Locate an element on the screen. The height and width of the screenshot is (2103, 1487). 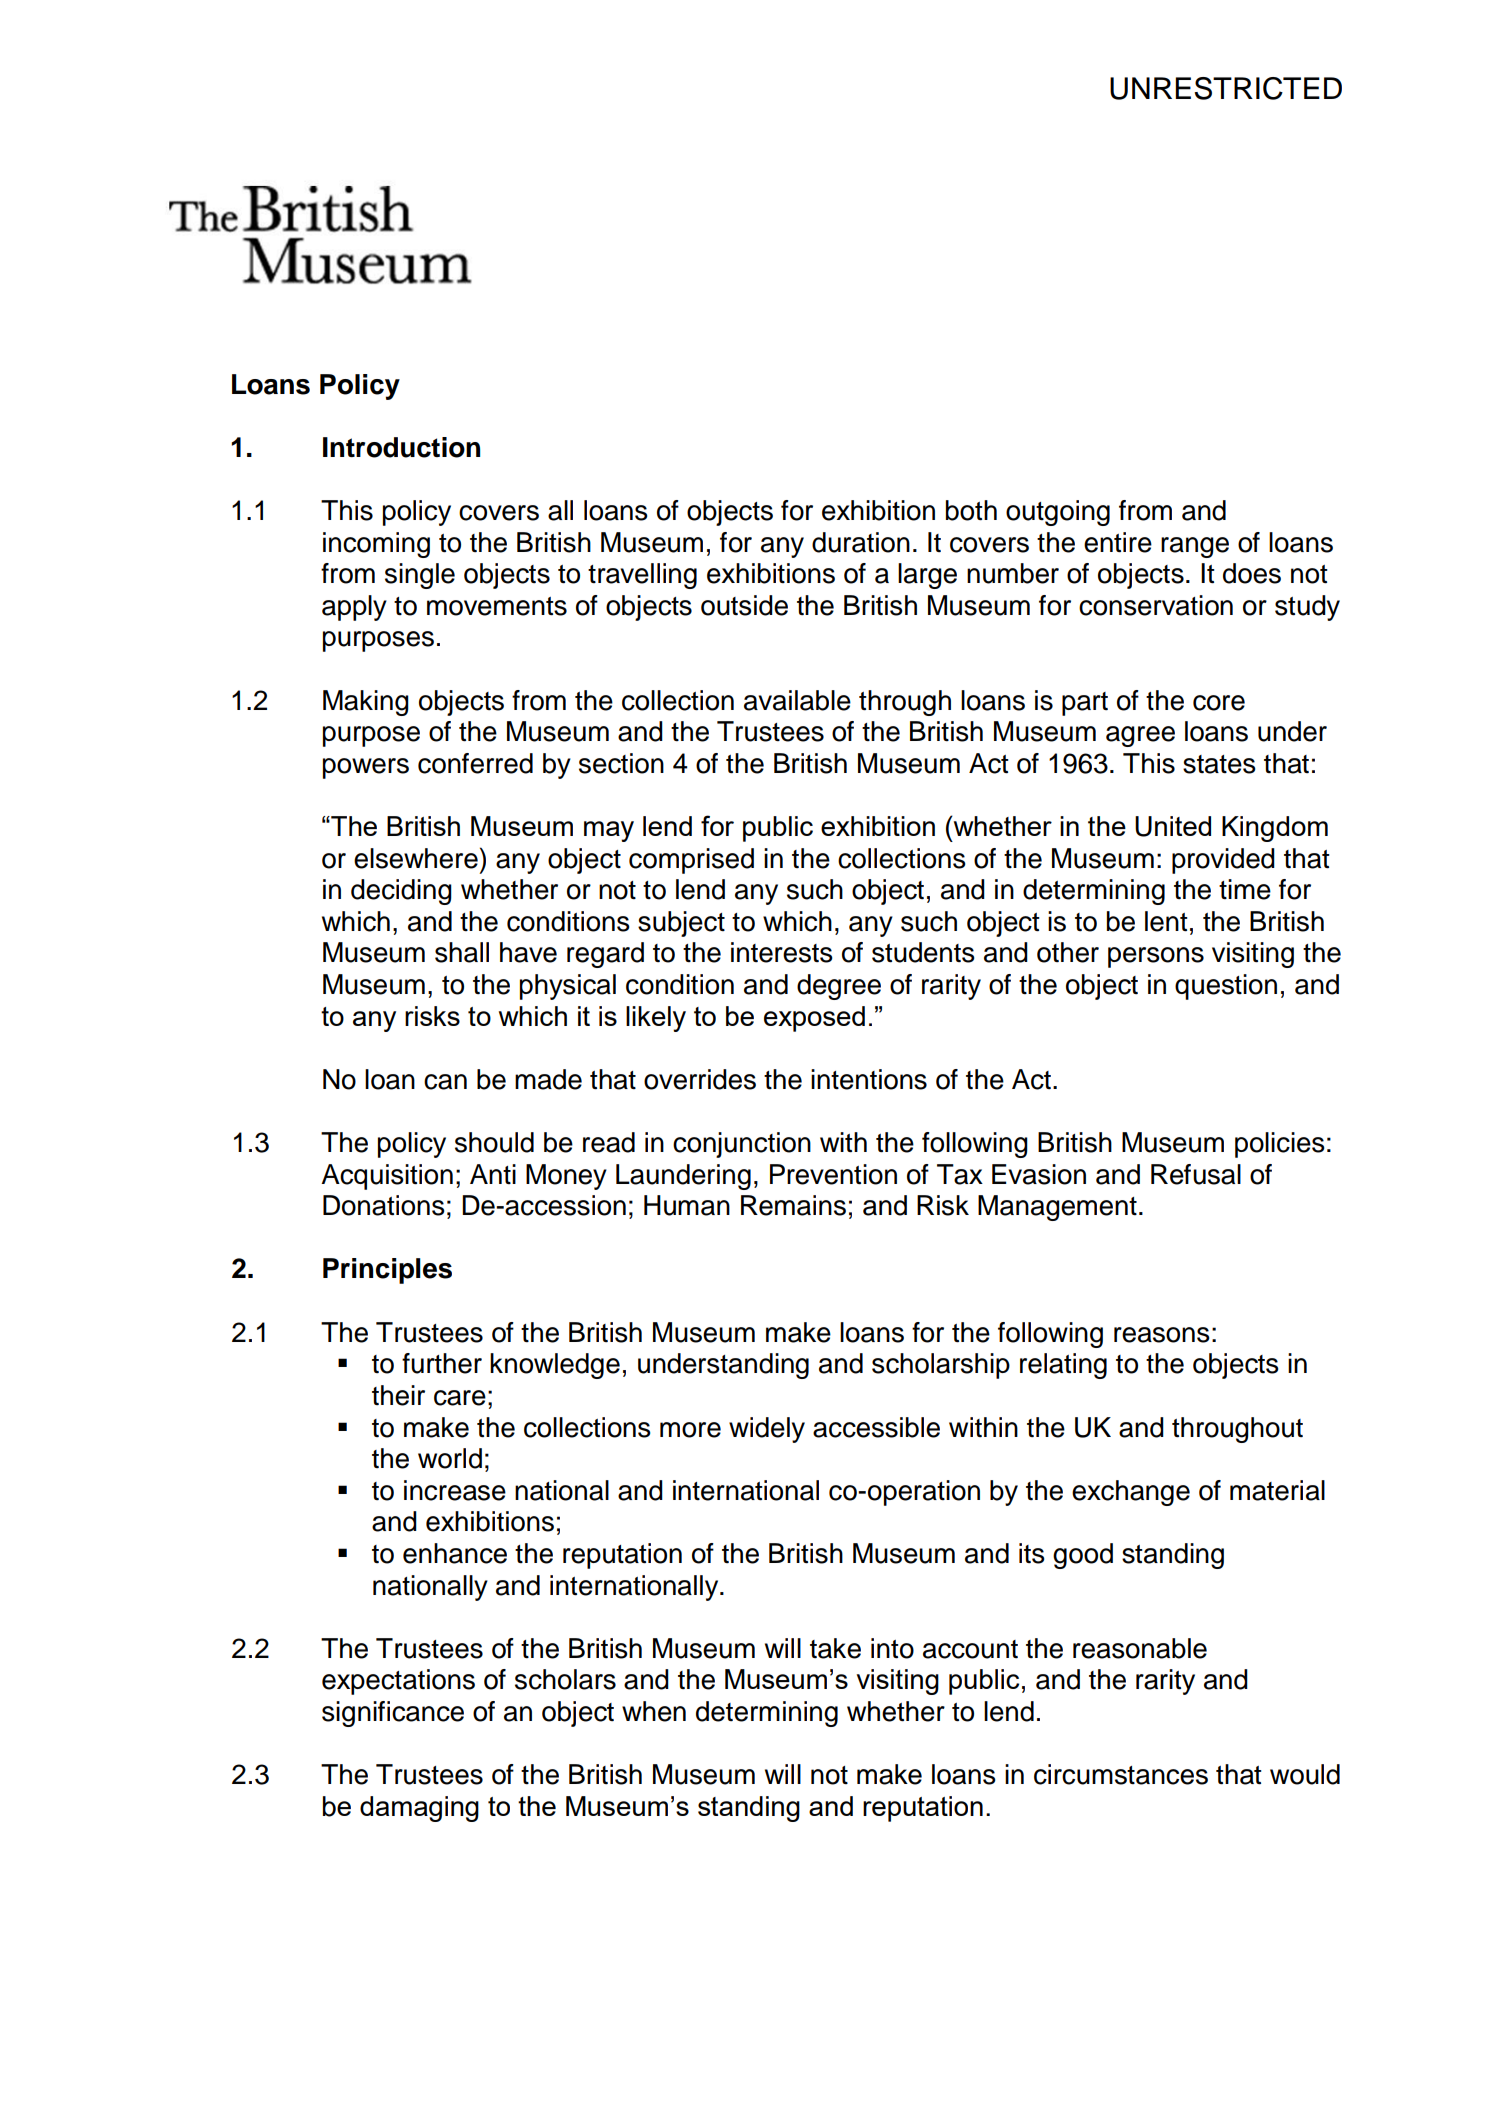
Introduction is located at coordinates (401, 447).
